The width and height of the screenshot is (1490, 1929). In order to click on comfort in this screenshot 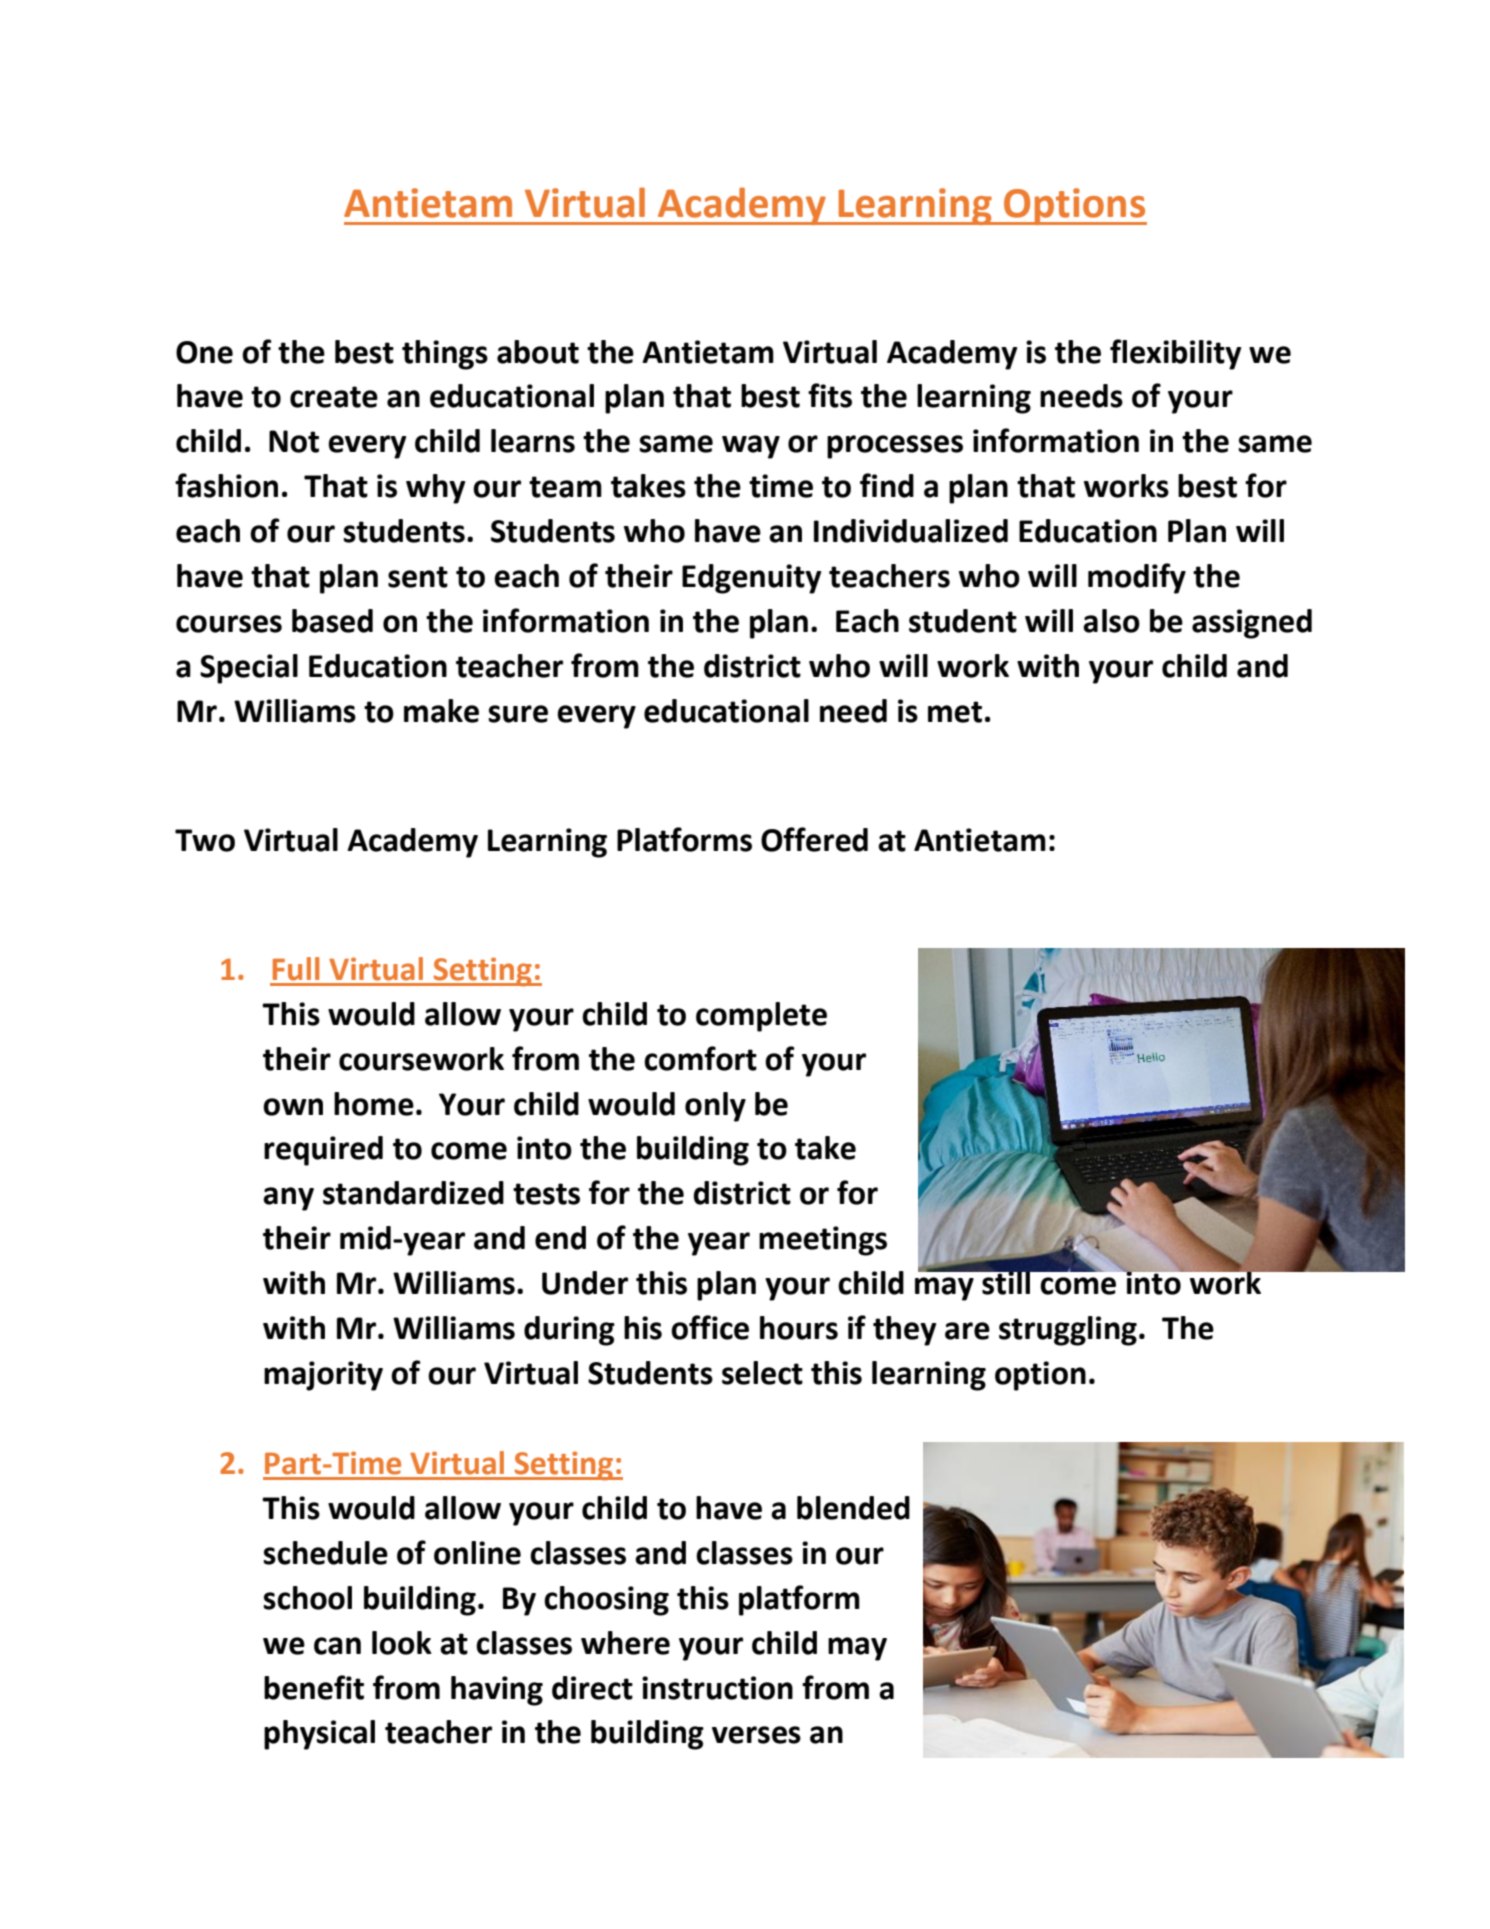, I will do `click(700, 1058)`.
